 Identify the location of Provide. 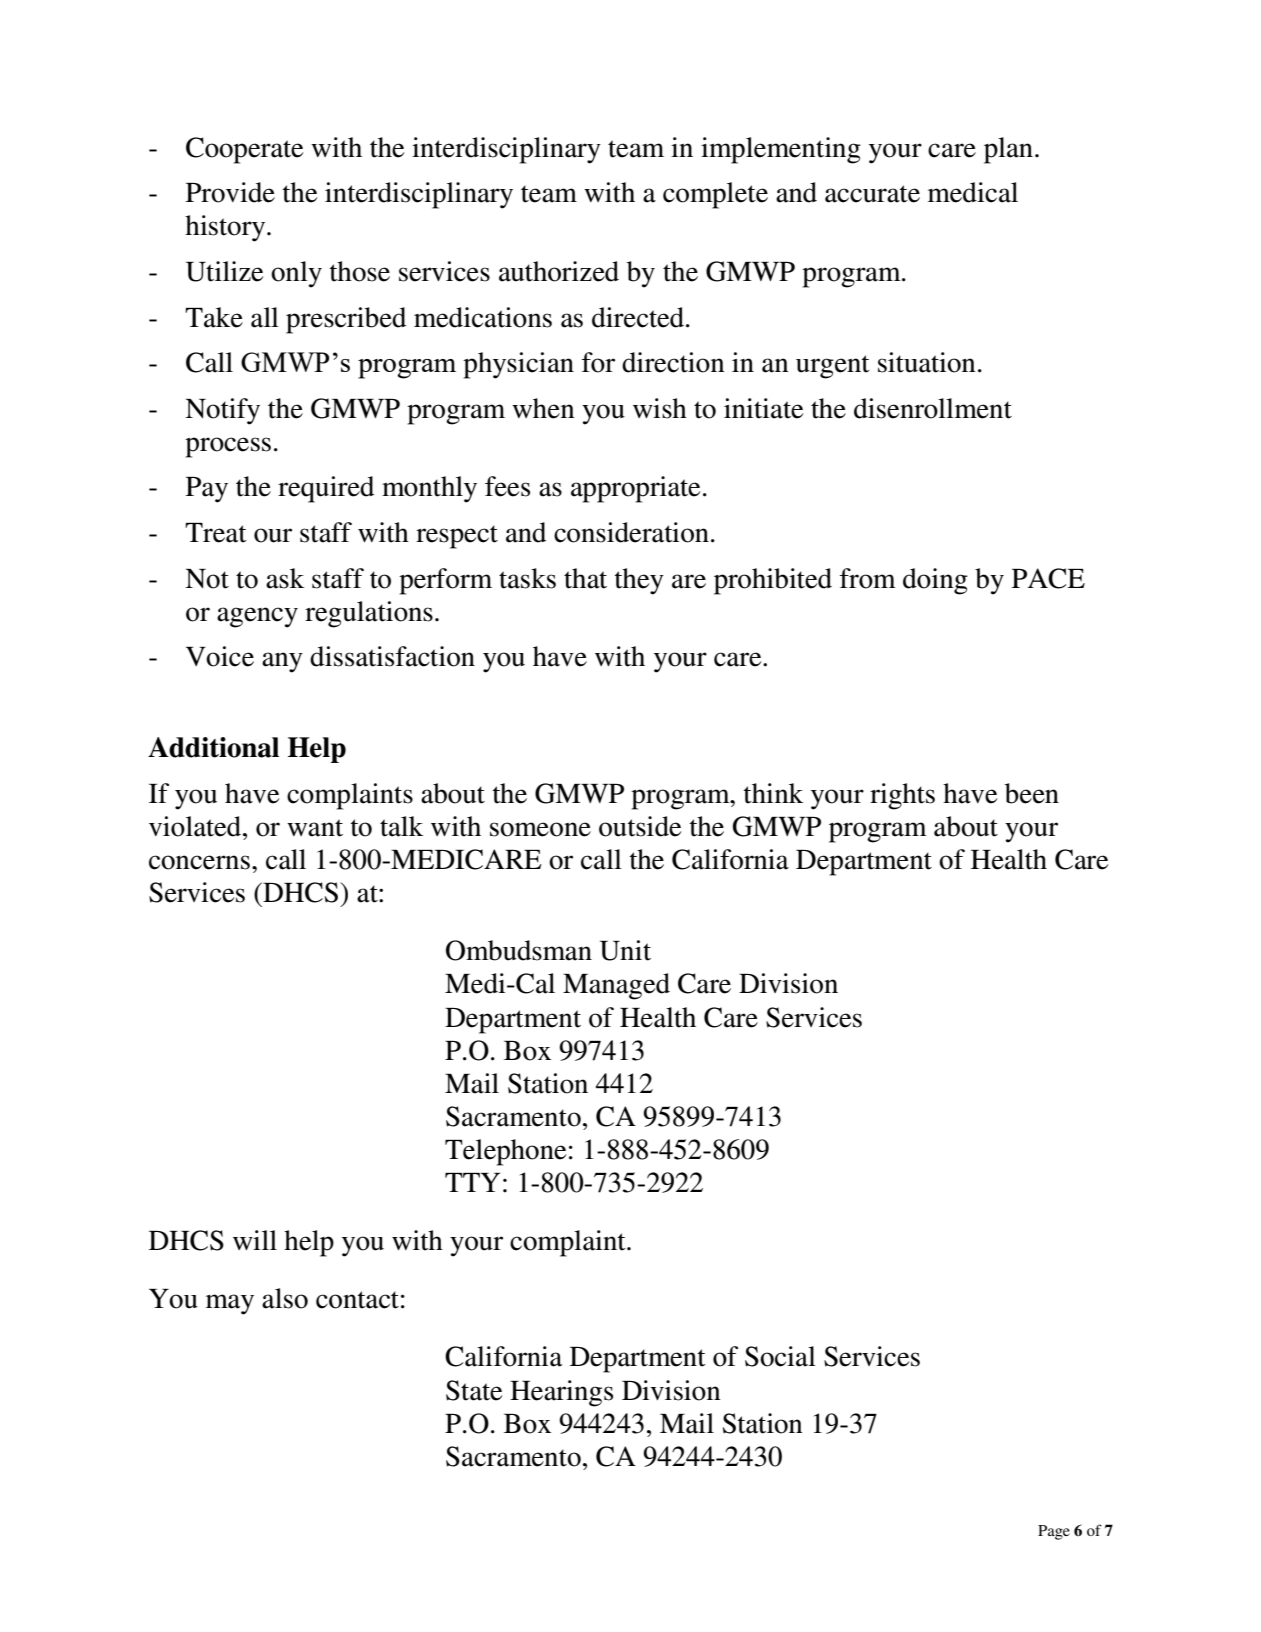
(230, 192).
